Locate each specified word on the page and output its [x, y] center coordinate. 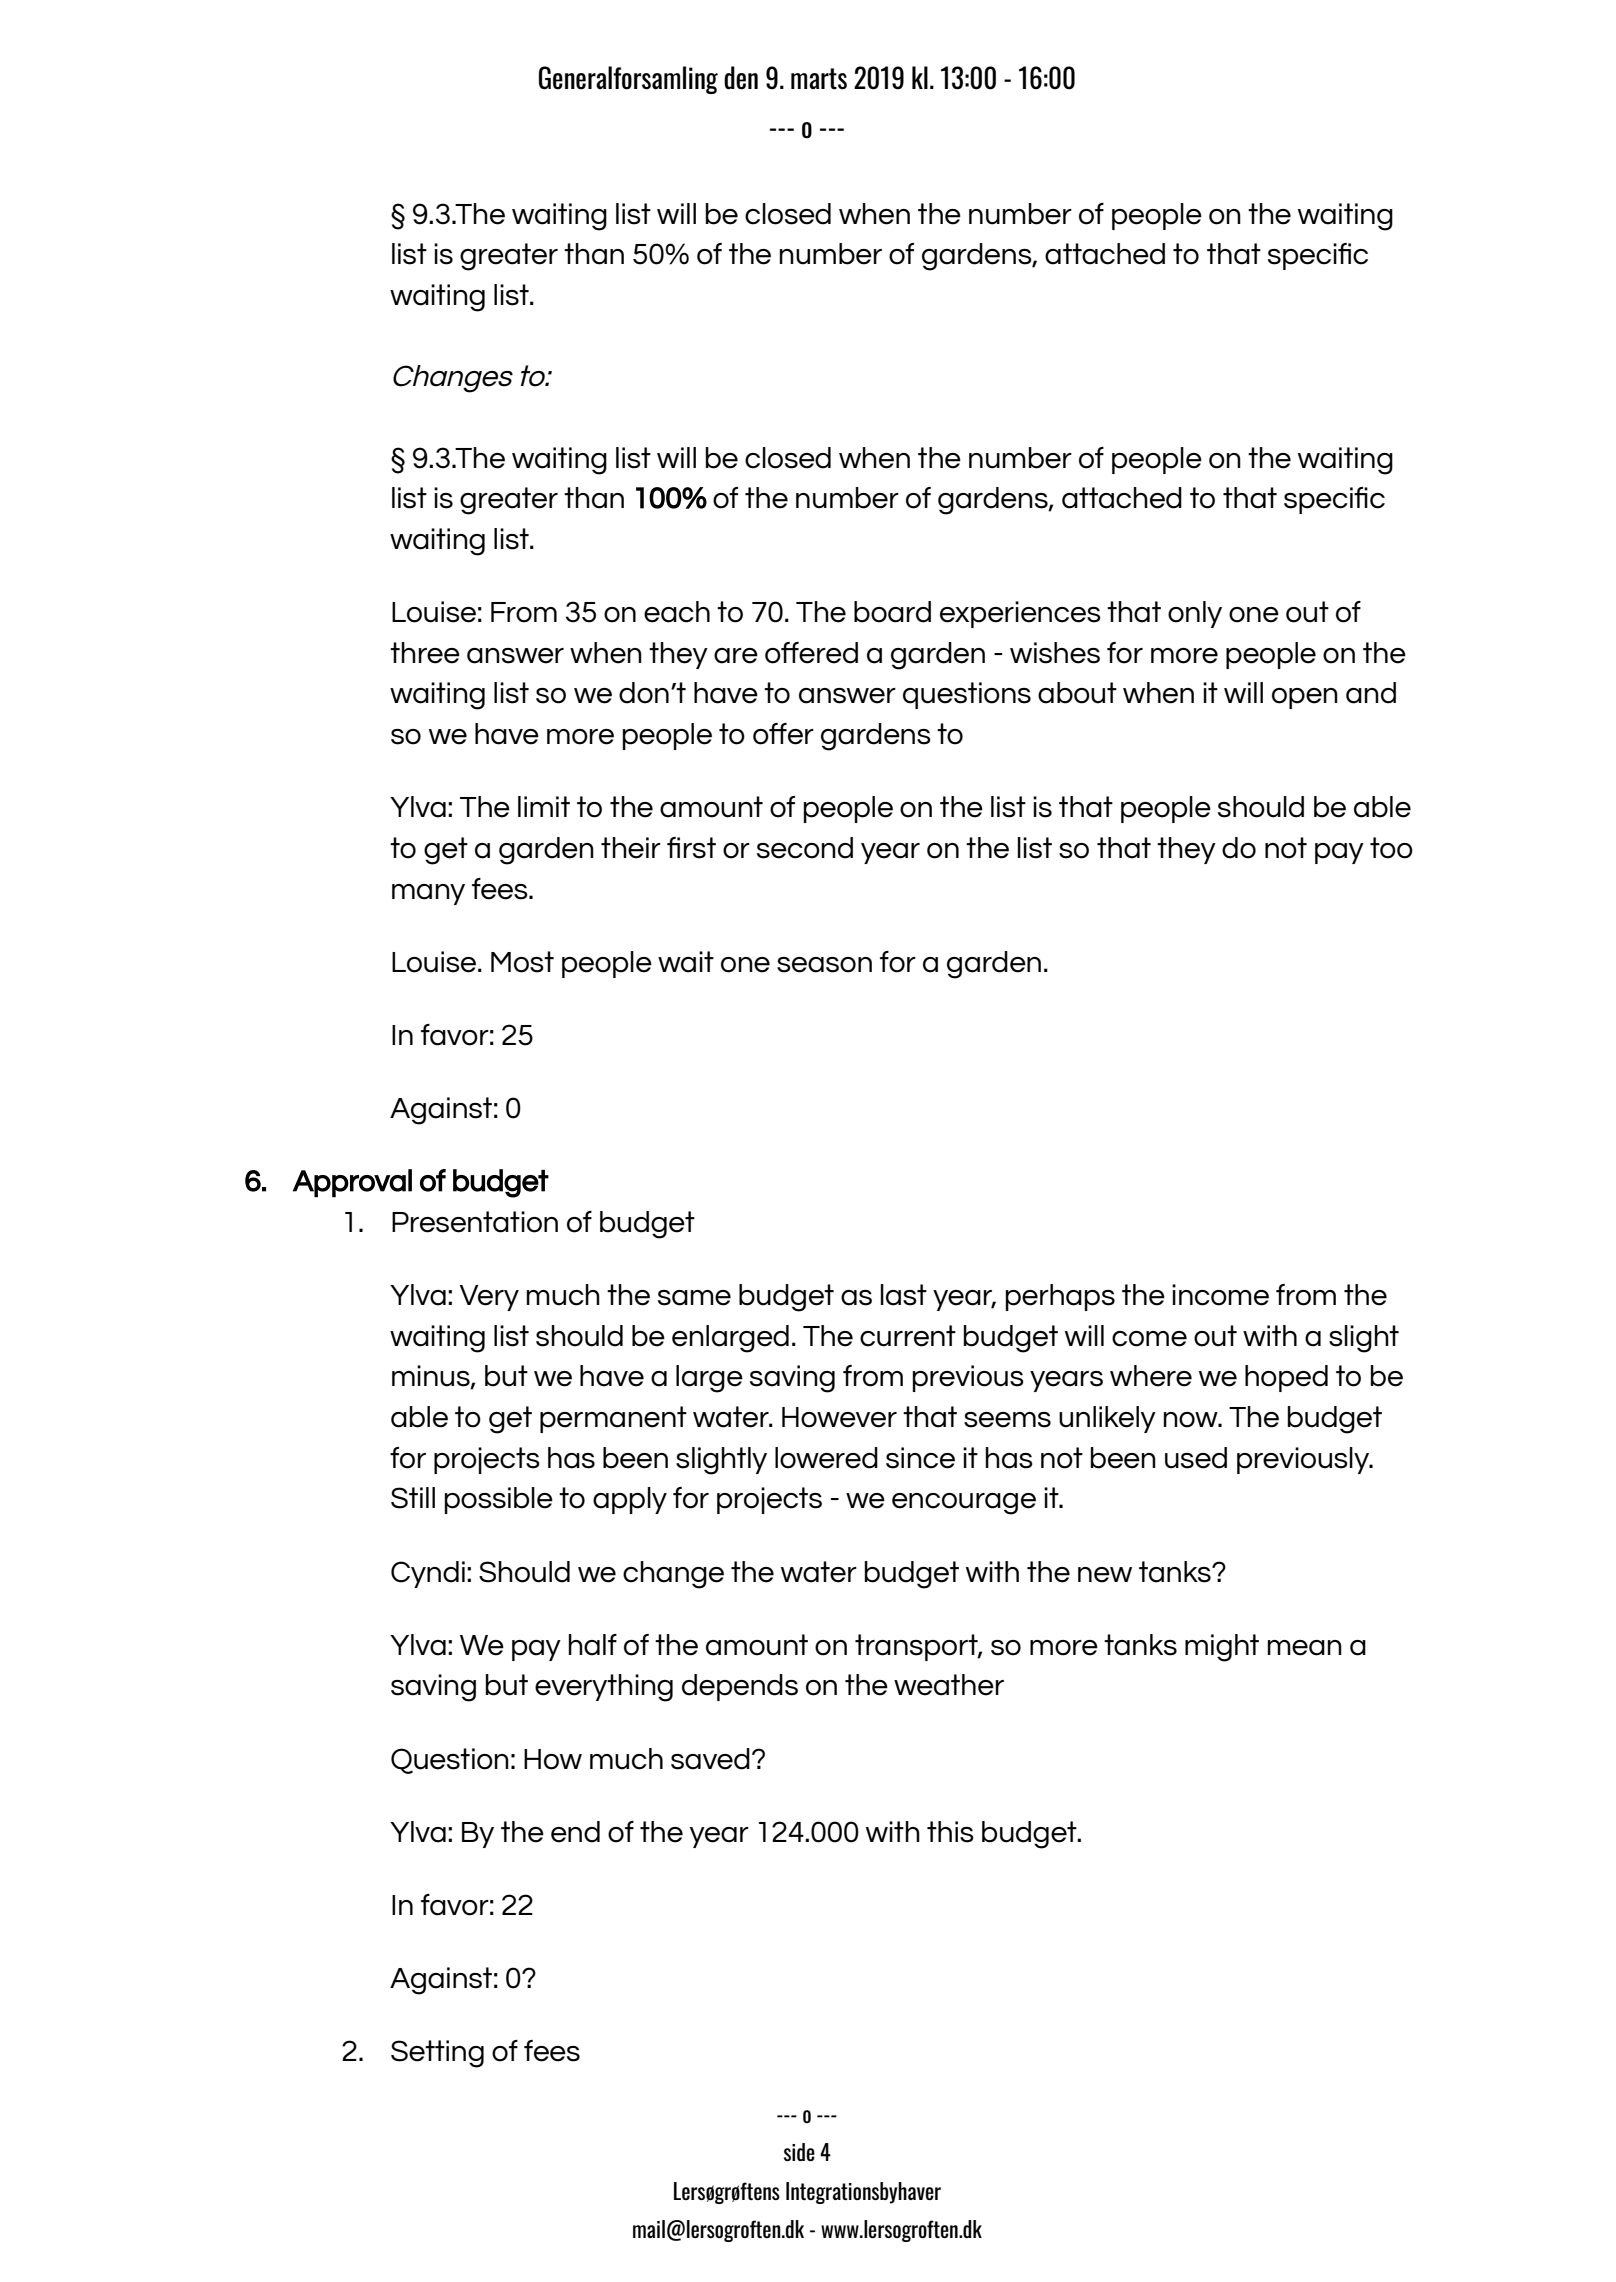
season [824, 965]
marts [819, 79]
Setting [437, 2054]
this [950, 1832]
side [799, 2152]
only [1195, 614]
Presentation [475, 1222]
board [892, 612]
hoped [1286, 1378]
